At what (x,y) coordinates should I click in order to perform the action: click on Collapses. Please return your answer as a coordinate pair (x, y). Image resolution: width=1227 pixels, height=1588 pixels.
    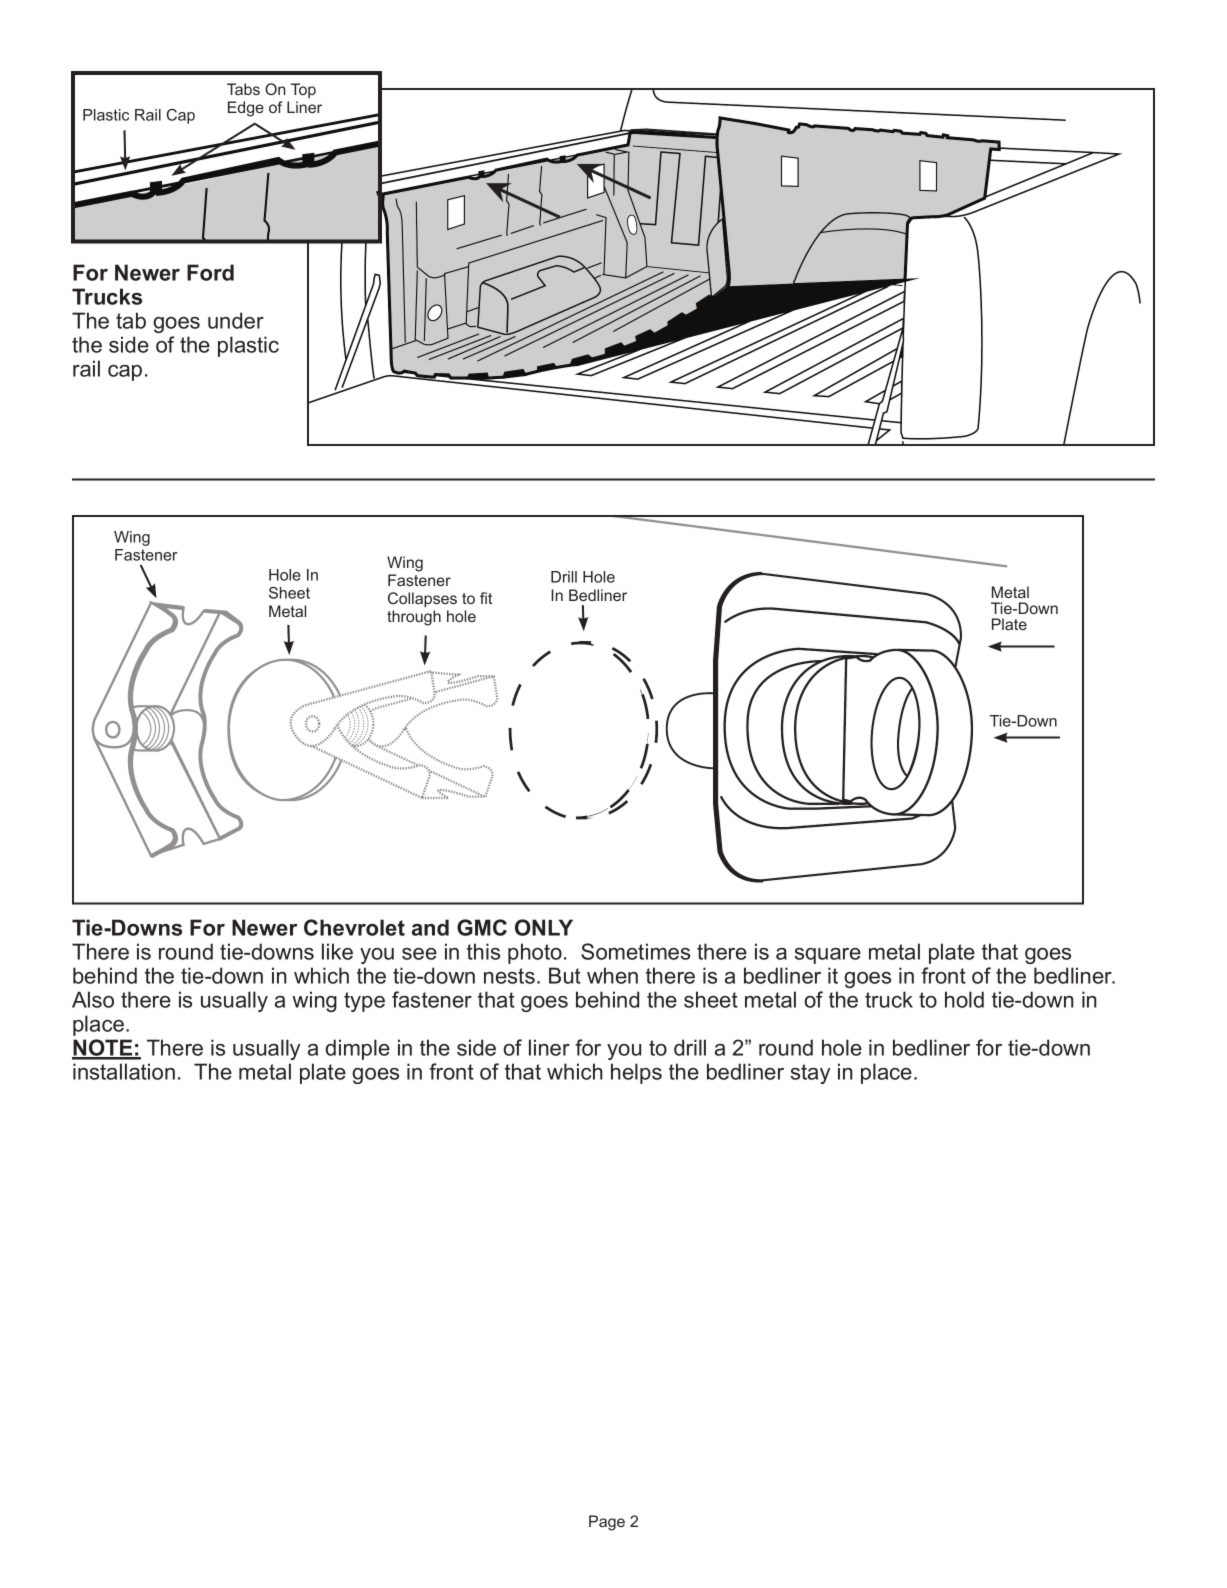
    Looking at the image, I should click on (422, 599).
